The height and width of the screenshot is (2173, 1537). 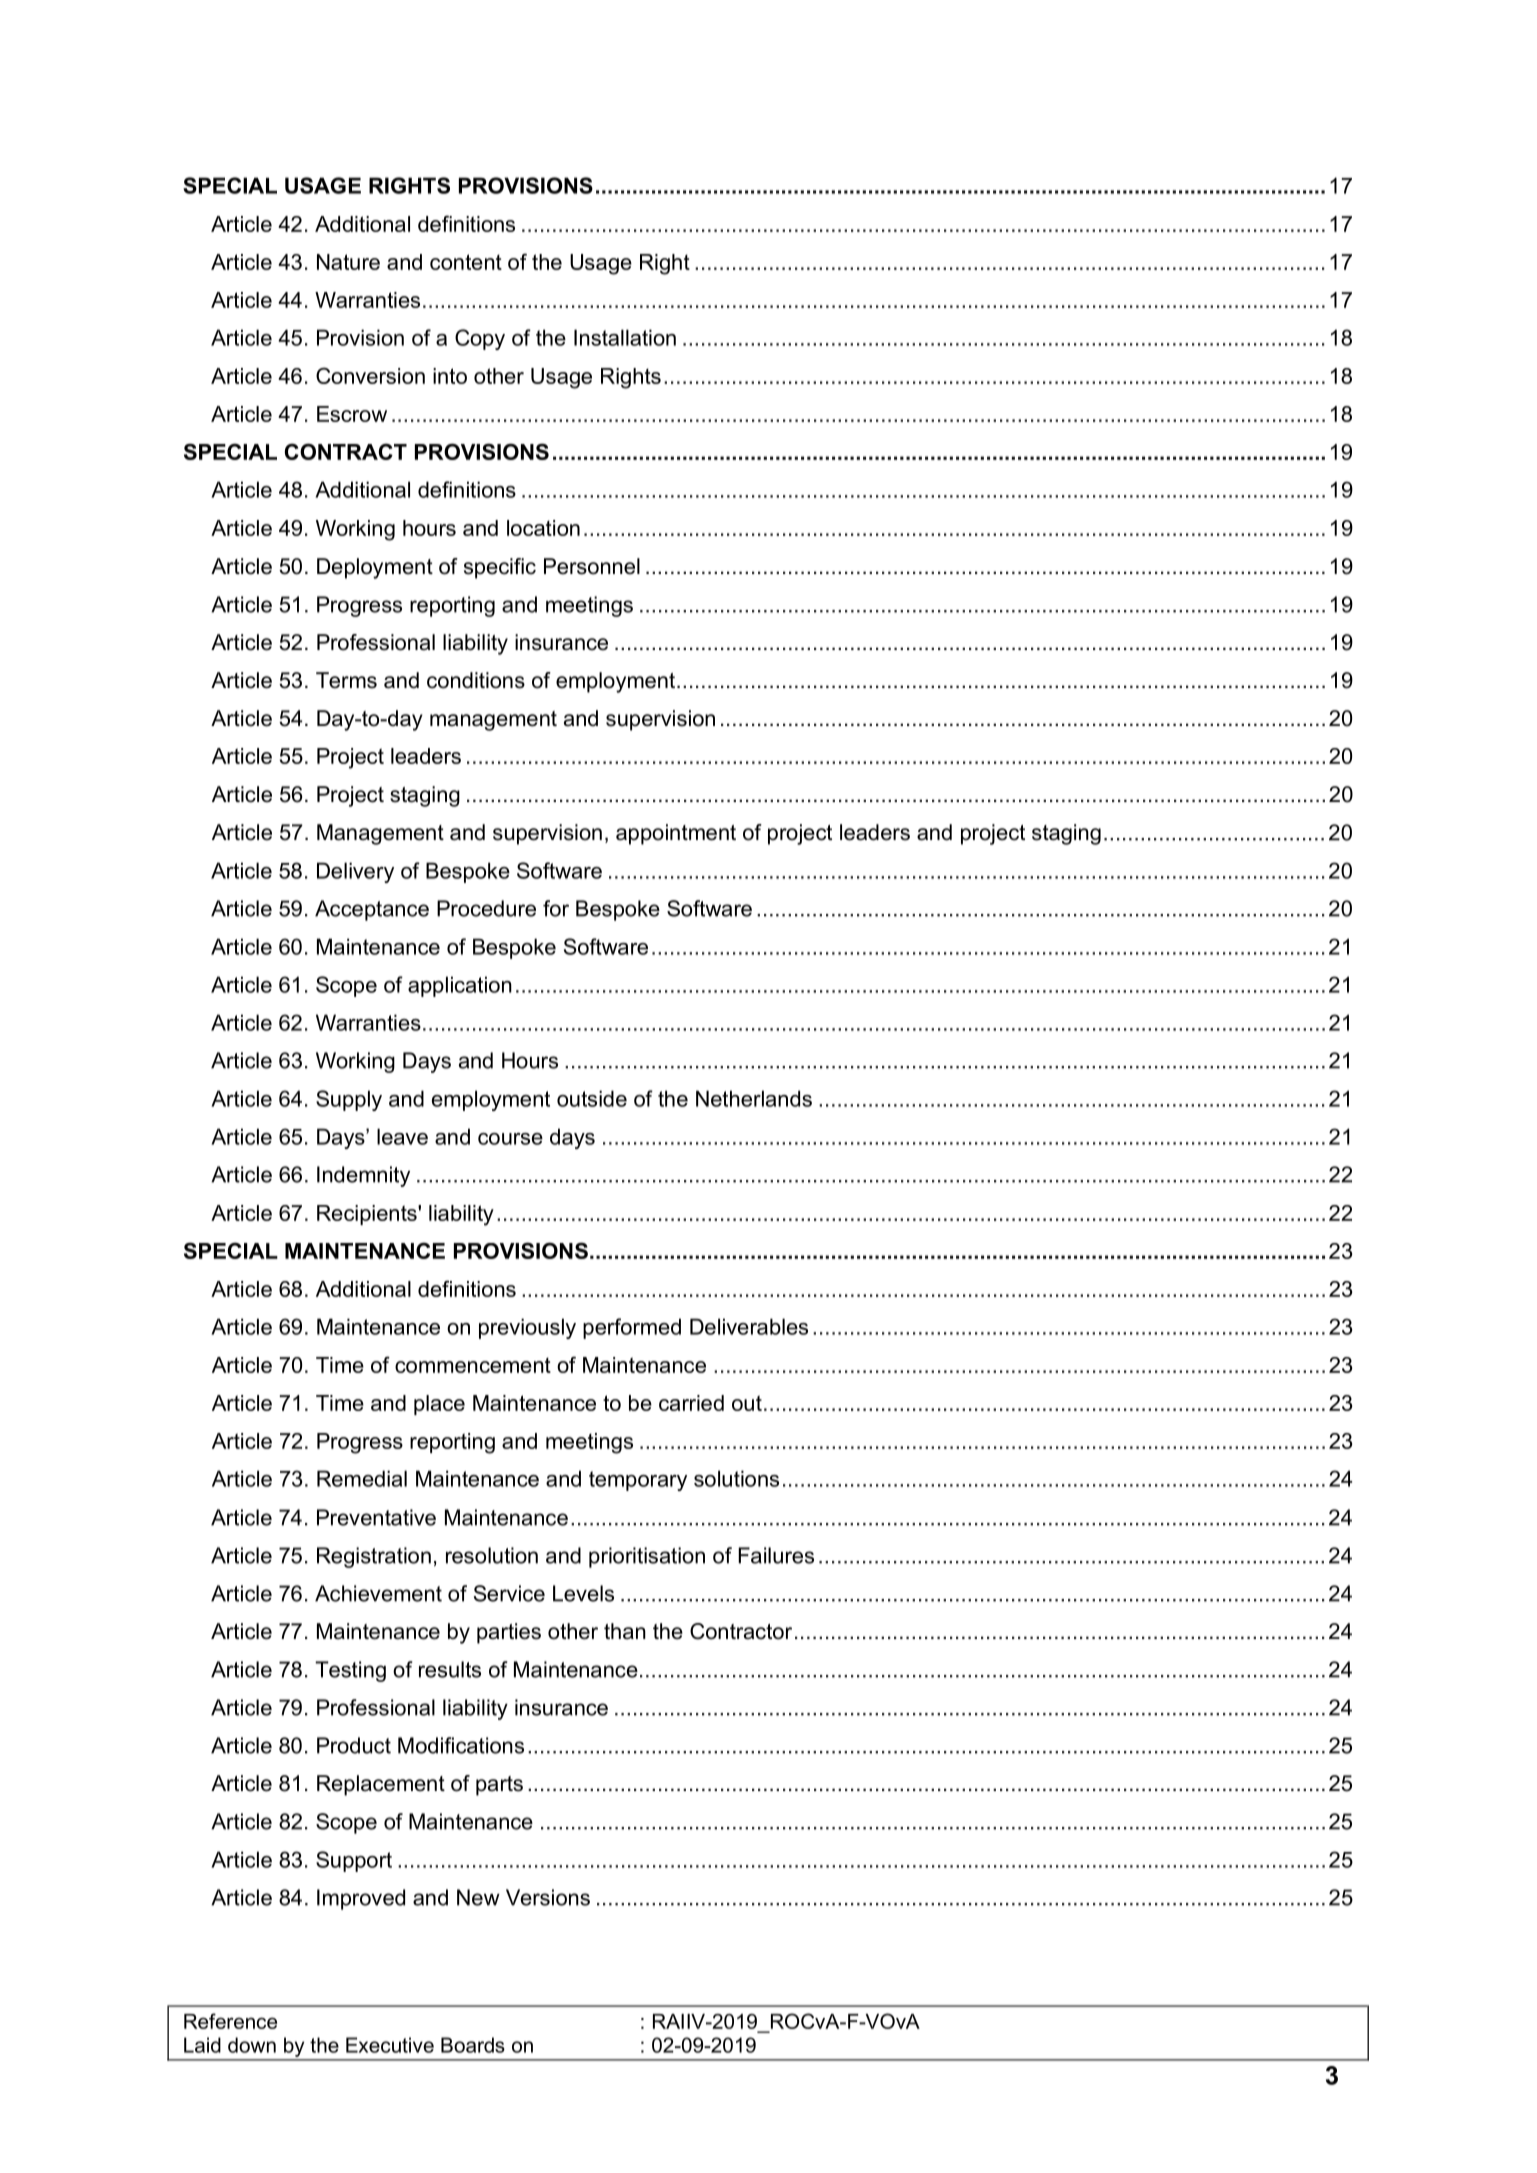 I want to click on appointment, so click(x=676, y=834).
